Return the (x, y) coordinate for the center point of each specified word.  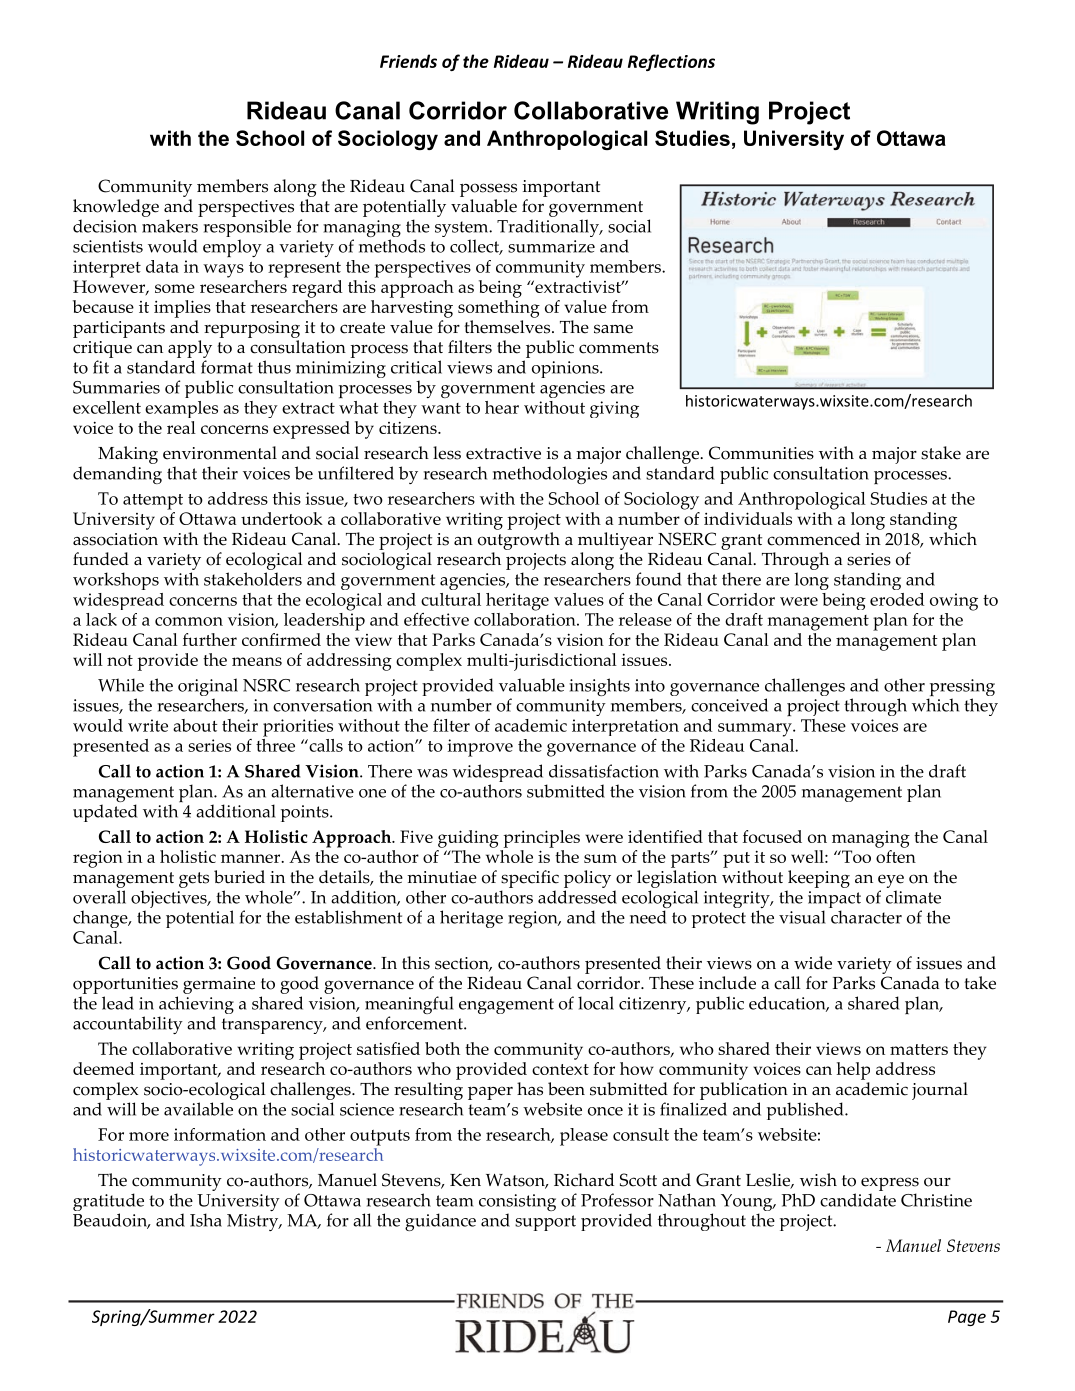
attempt (153, 502)
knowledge (116, 208)
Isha (206, 1220)
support (545, 1223)
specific (530, 879)
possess (488, 190)
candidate (858, 1200)
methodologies (550, 475)
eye (891, 881)
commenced (813, 539)
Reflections (671, 62)
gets (194, 880)
